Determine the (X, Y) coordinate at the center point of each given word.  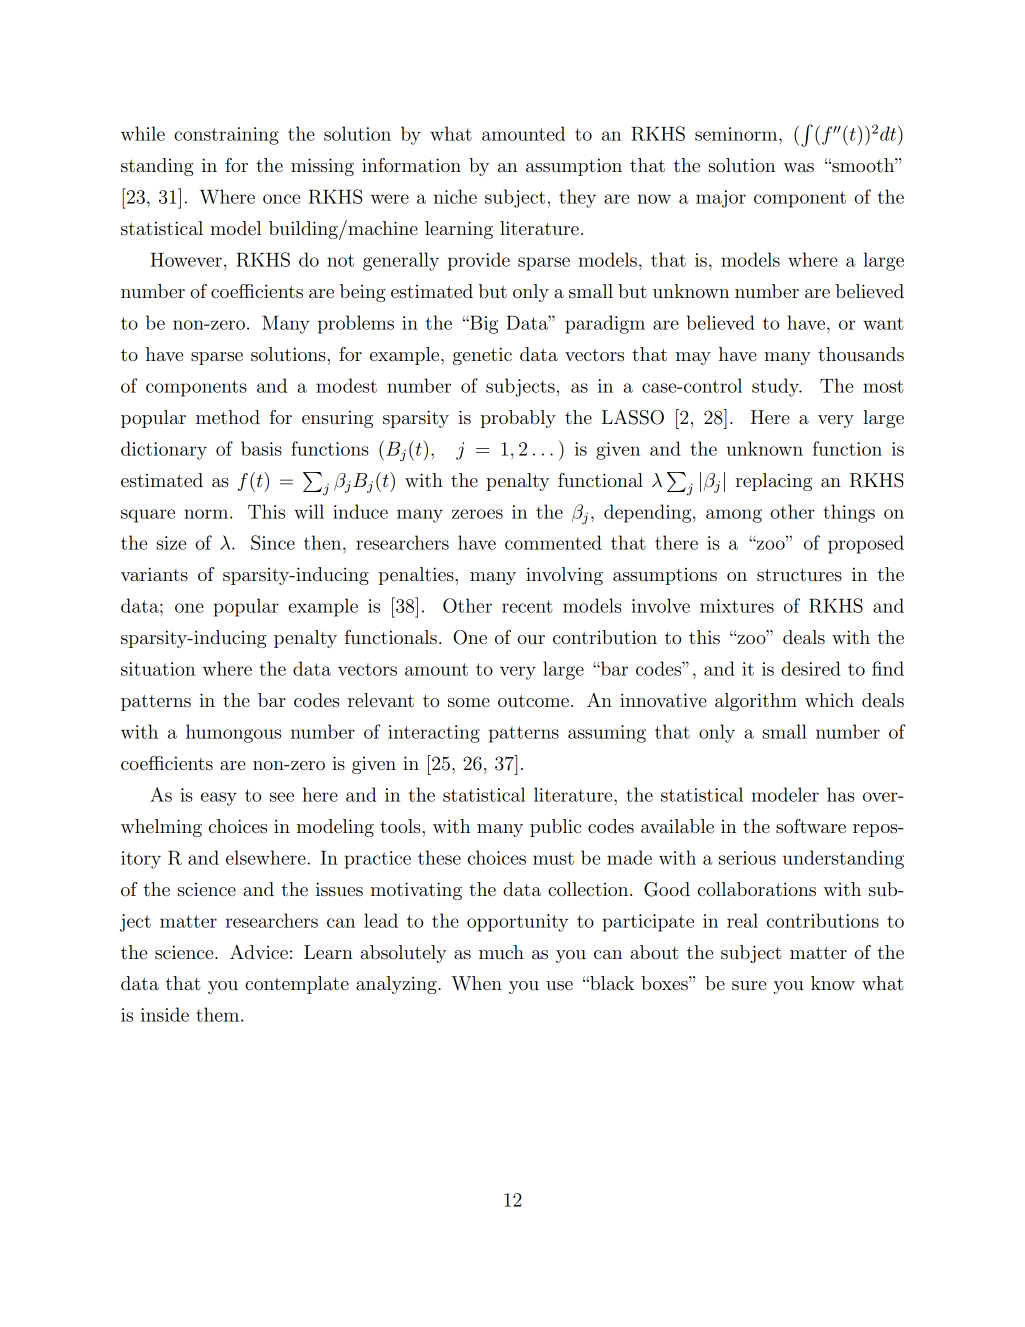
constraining (226, 136)
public (555, 828)
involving (564, 576)
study (776, 387)
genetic (482, 356)
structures (799, 575)
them (219, 1014)
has (840, 794)
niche (455, 196)
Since (273, 542)
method (228, 417)
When (476, 983)
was (798, 168)
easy (219, 799)
